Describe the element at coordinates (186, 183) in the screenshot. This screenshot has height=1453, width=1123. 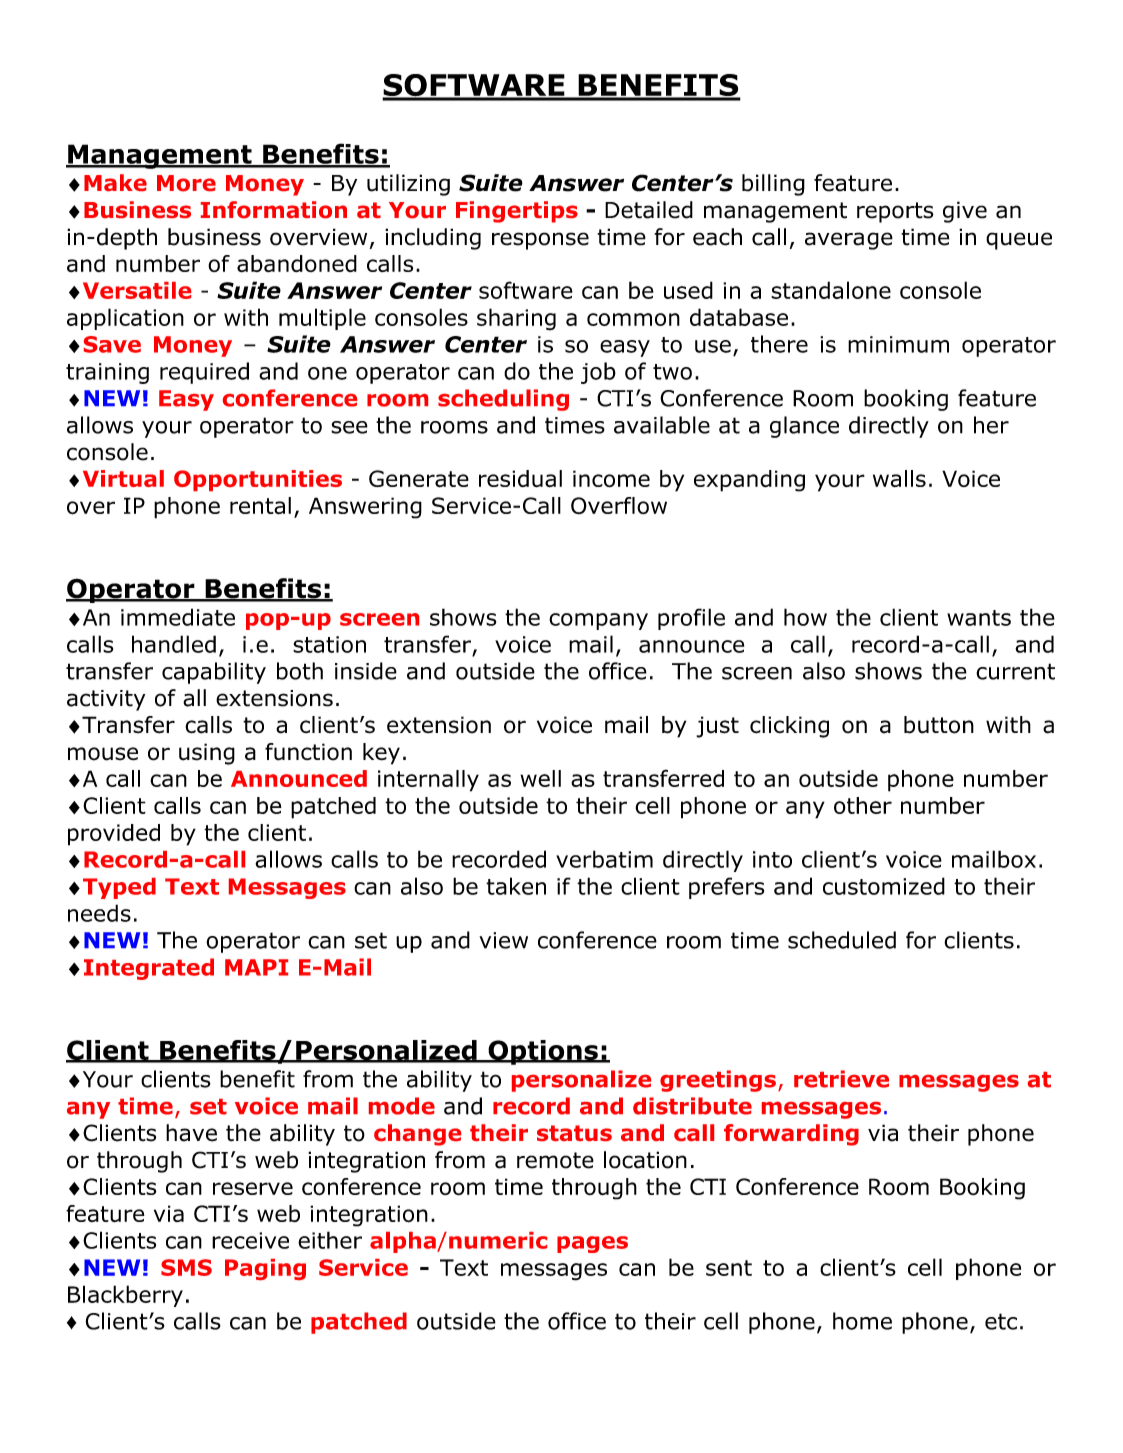
I see `More` at that location.
